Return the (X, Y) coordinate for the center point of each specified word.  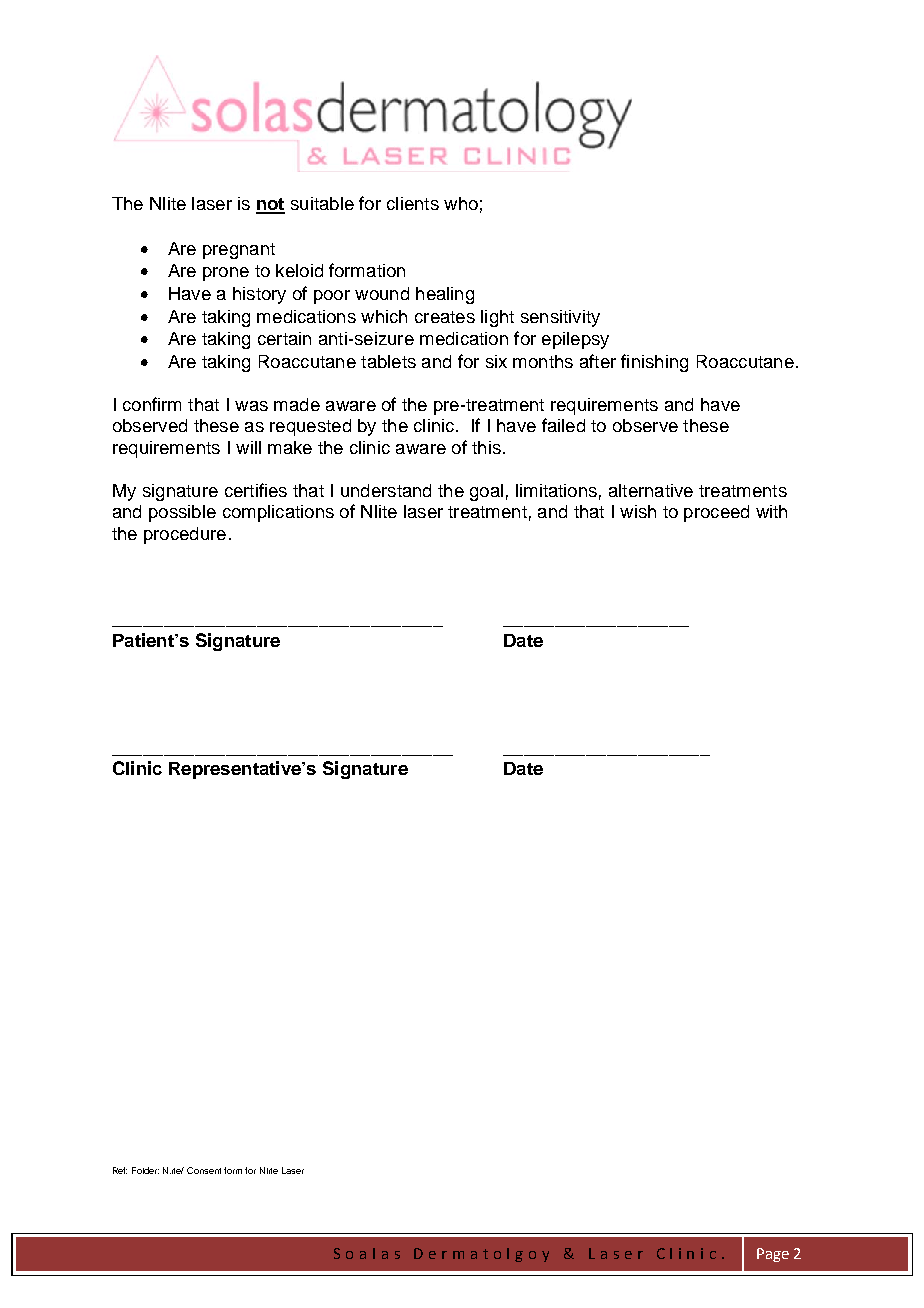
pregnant (239, 251)
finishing (654, 363)
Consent (204, 1170)
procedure (185, 535)
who (461, 203)
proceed (716, 513)
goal (486, 492)
